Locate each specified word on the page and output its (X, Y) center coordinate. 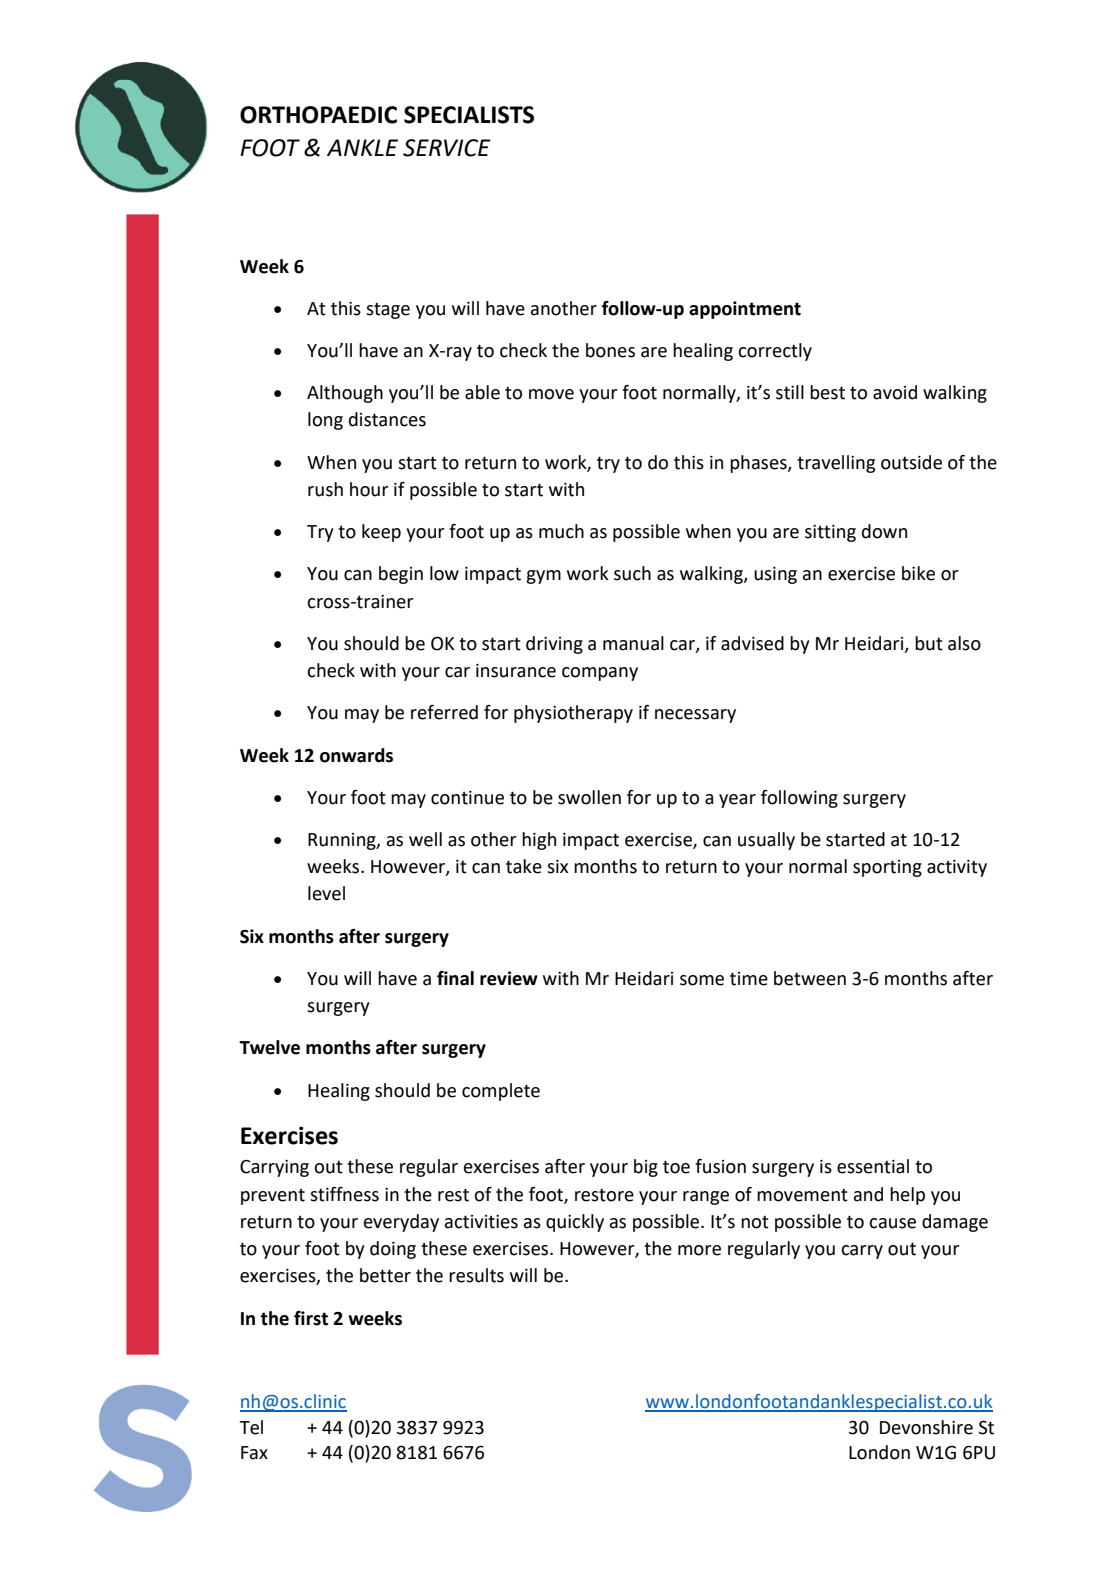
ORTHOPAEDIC (318, 115)
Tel (251, 1427)
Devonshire (926, 1427)
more (699, 1250)
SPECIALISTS (469, 115)
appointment (745, 310)
